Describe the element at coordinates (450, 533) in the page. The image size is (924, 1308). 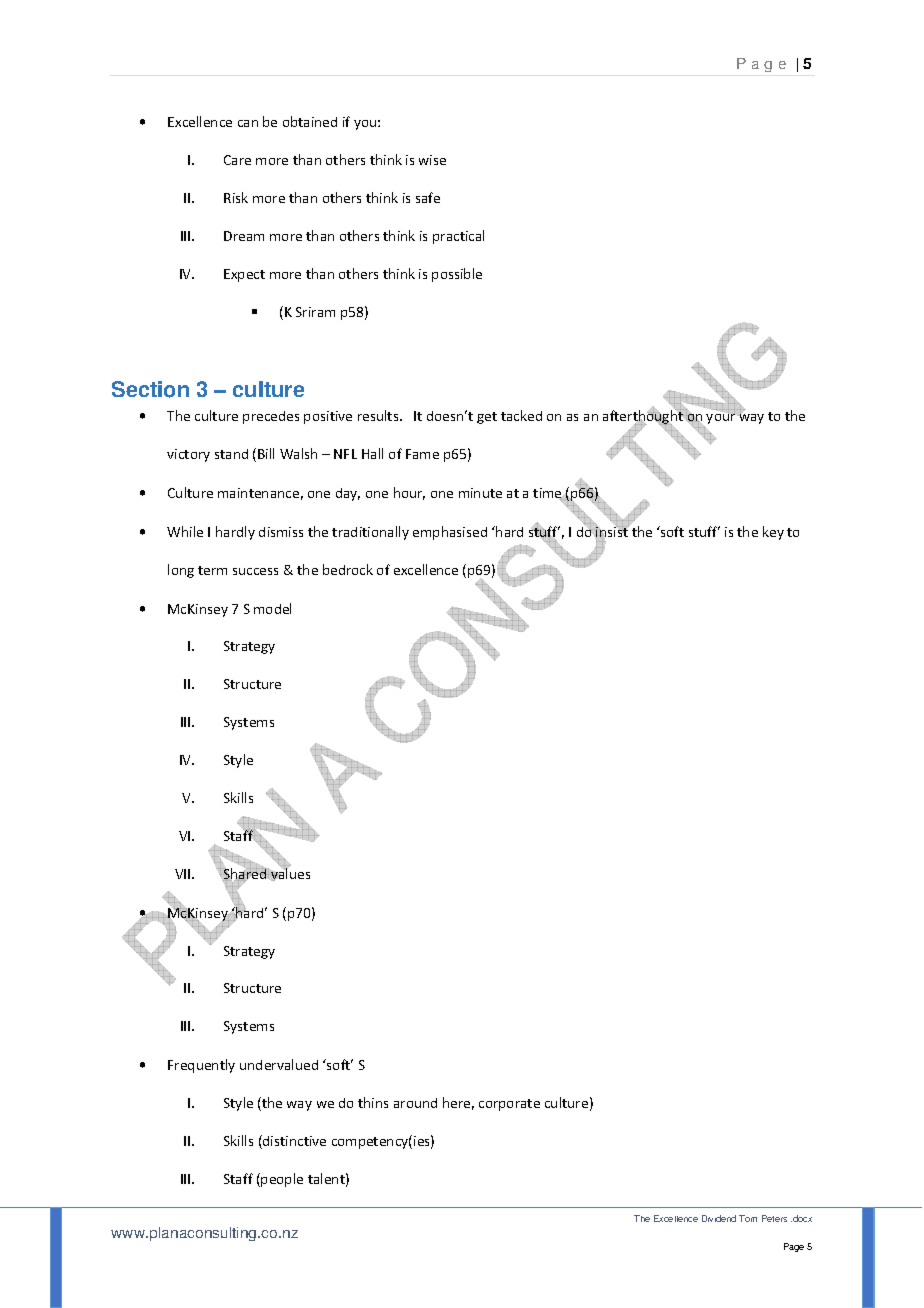
I see `emphasised` at that location.
